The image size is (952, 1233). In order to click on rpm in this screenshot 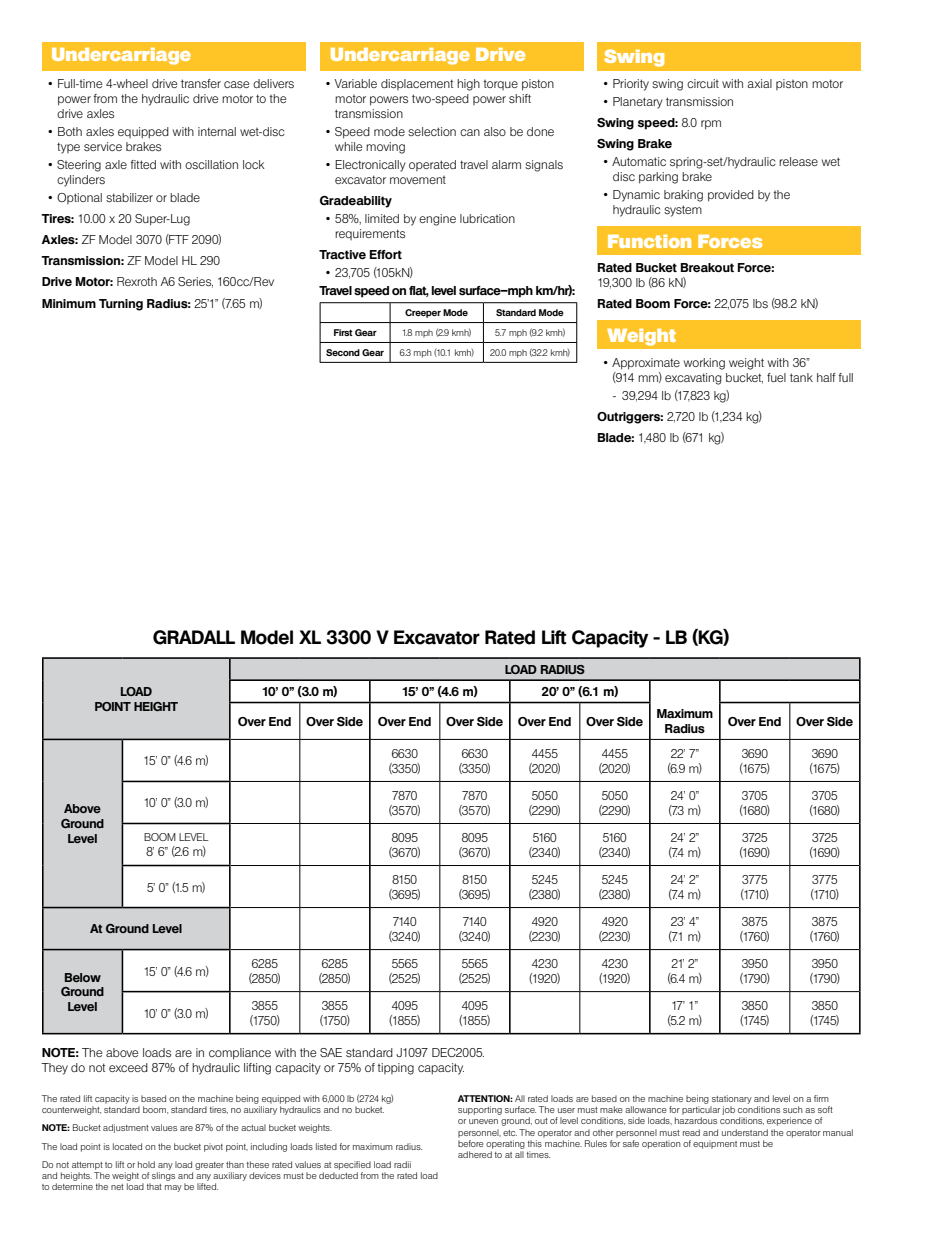, I will do `click(711, 125)`.
